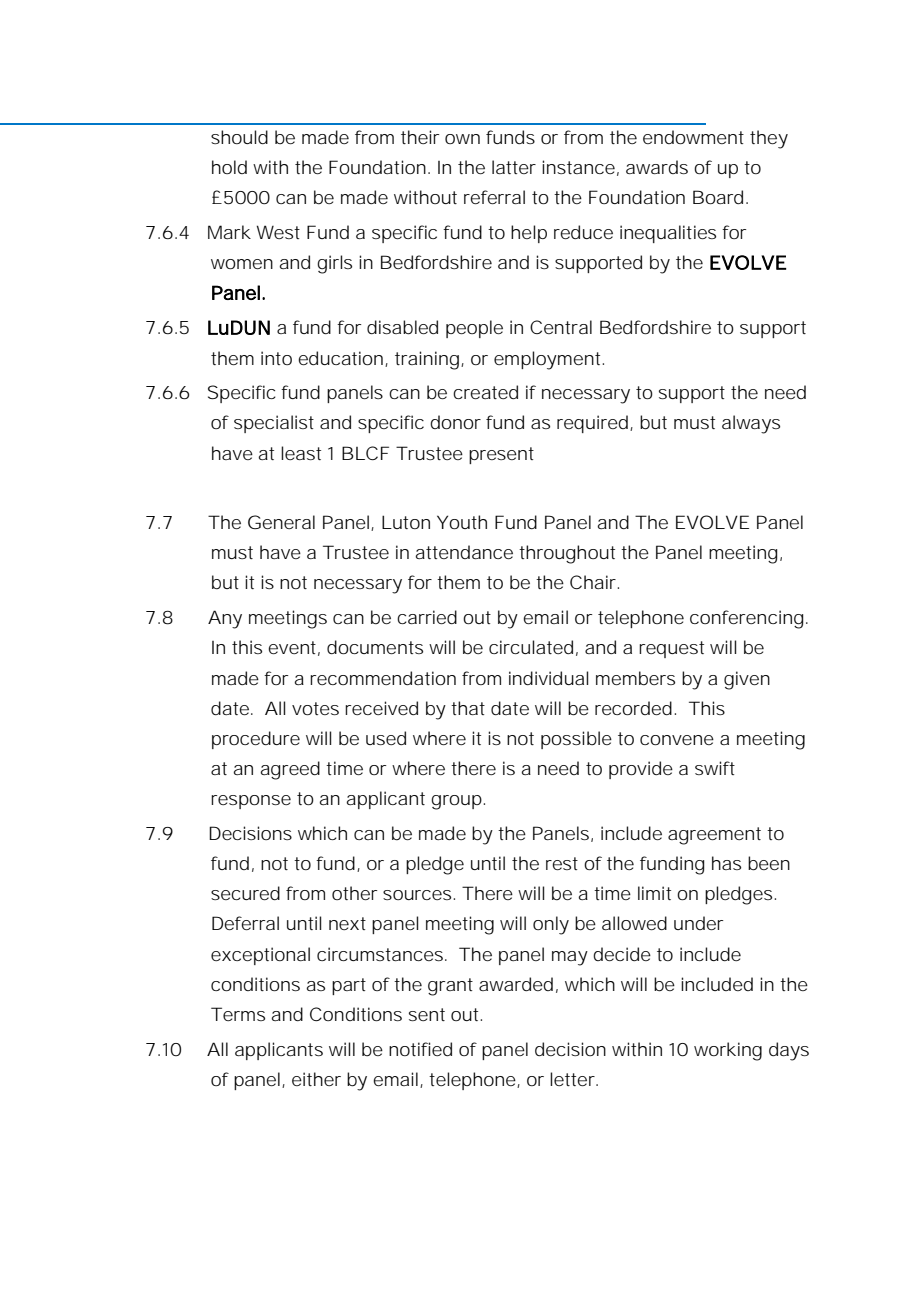 The height and width of the image is (1308, 924). I want to click on latter, so click(514, 167).
